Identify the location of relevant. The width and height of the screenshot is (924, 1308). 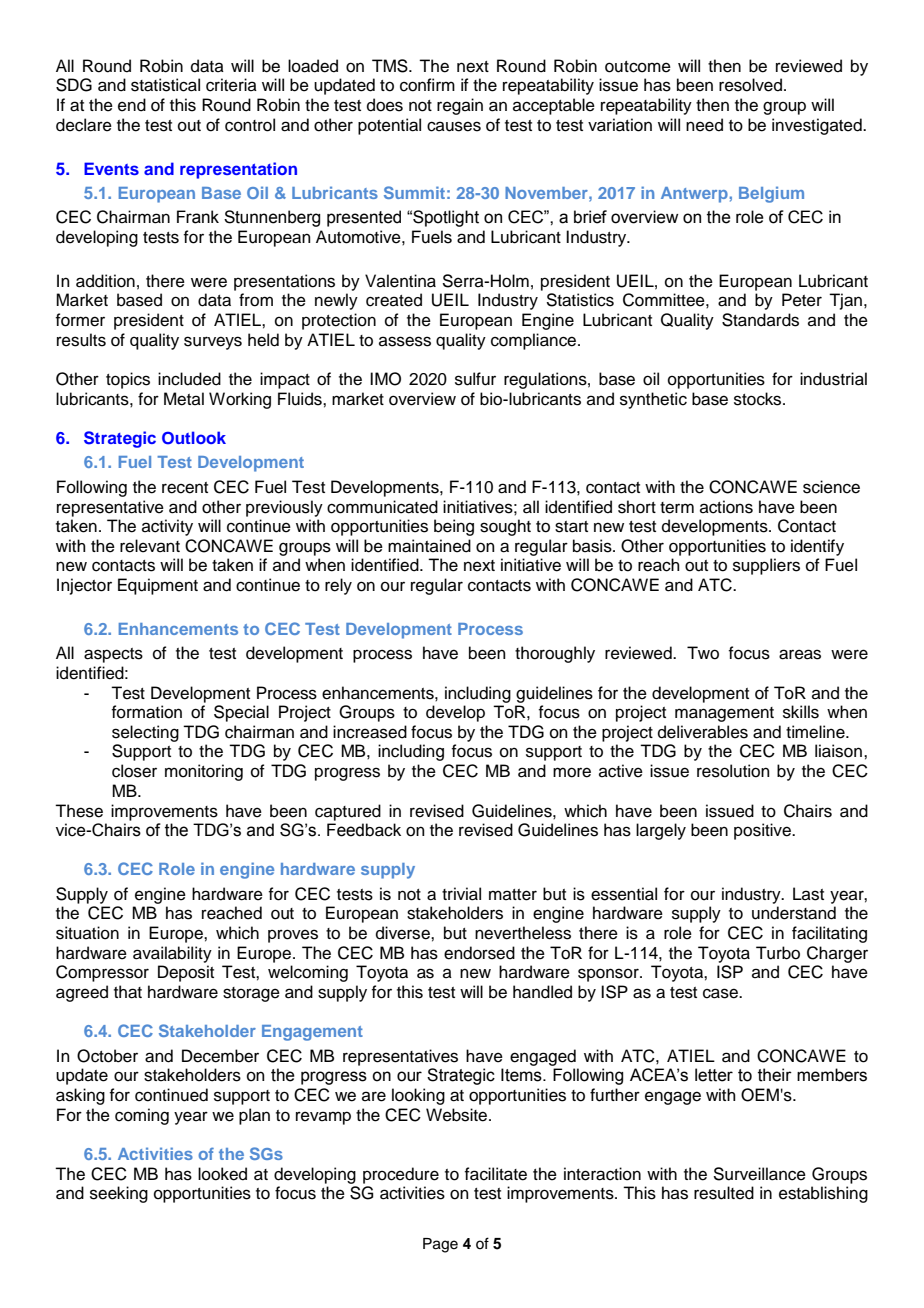
(150, 546).
